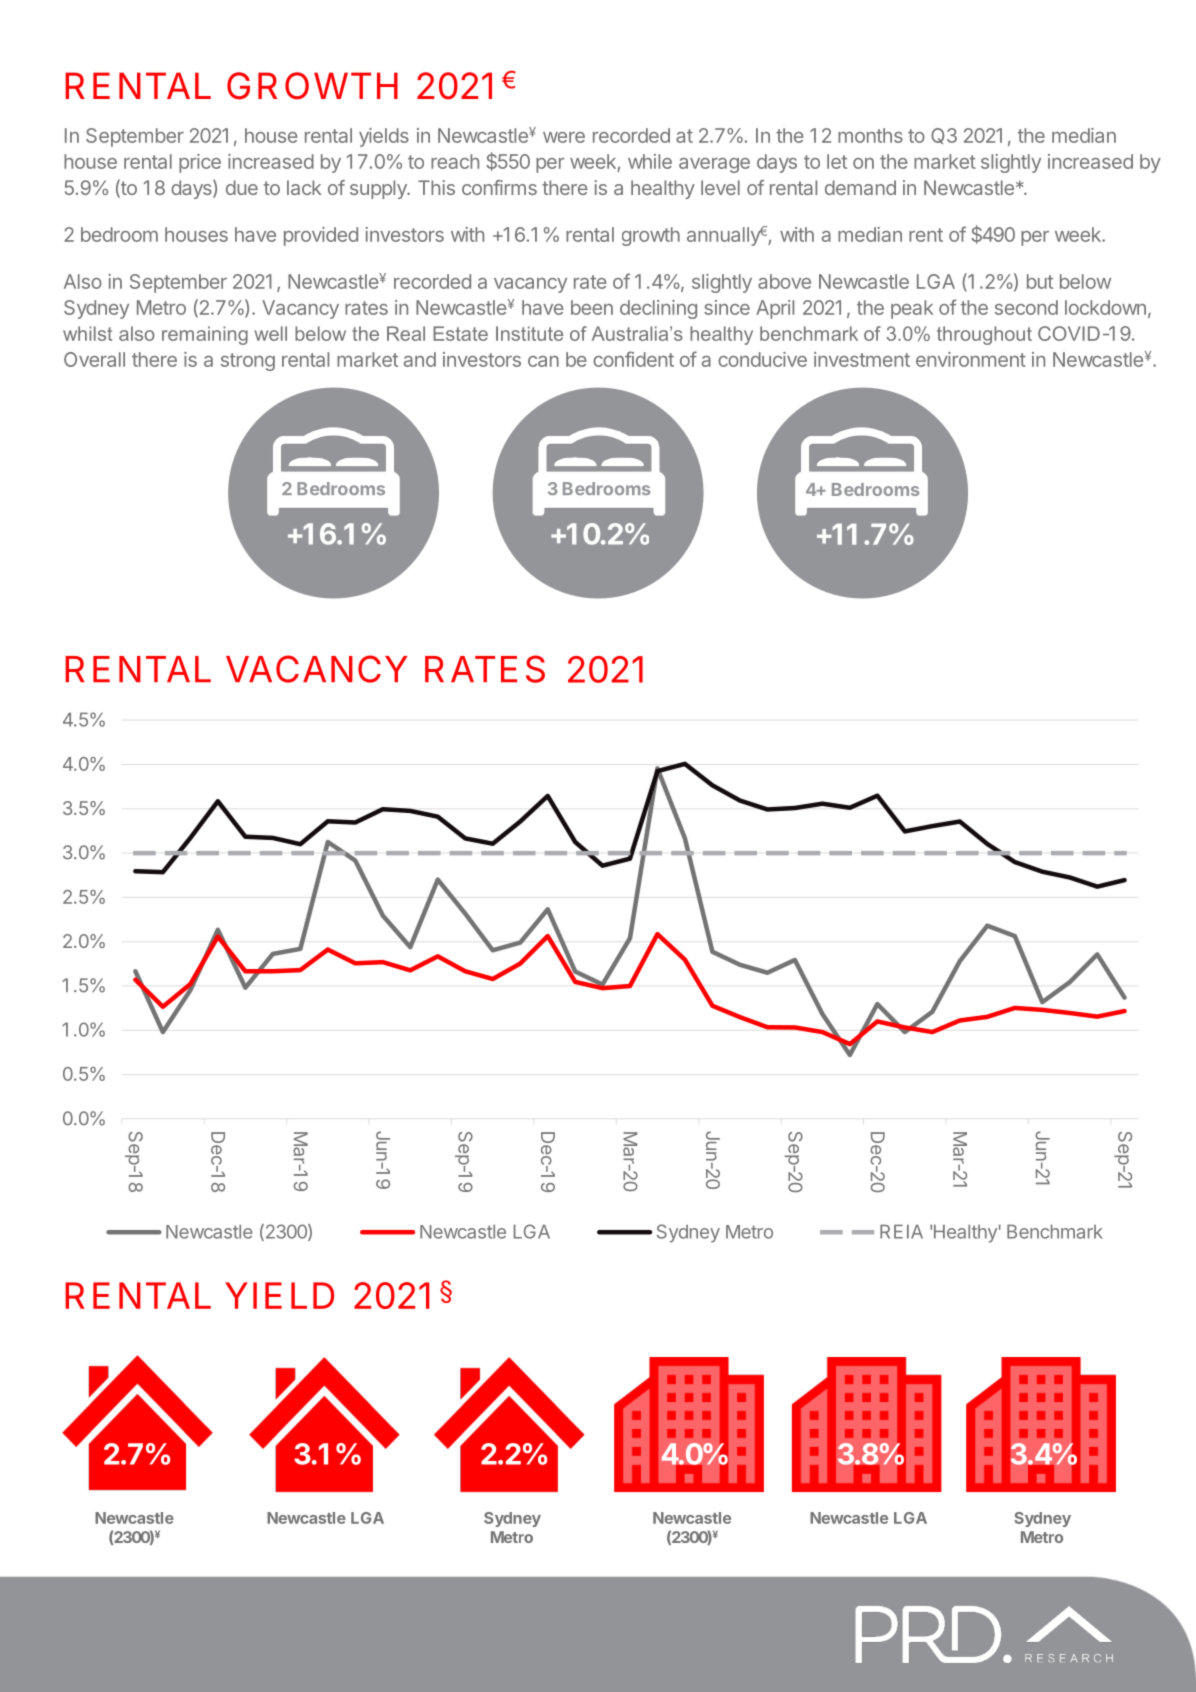 The width and height of the page is (1196, 1692). Describe the element at coordinates (248, 362) in the page. I see `strong` at that location.
